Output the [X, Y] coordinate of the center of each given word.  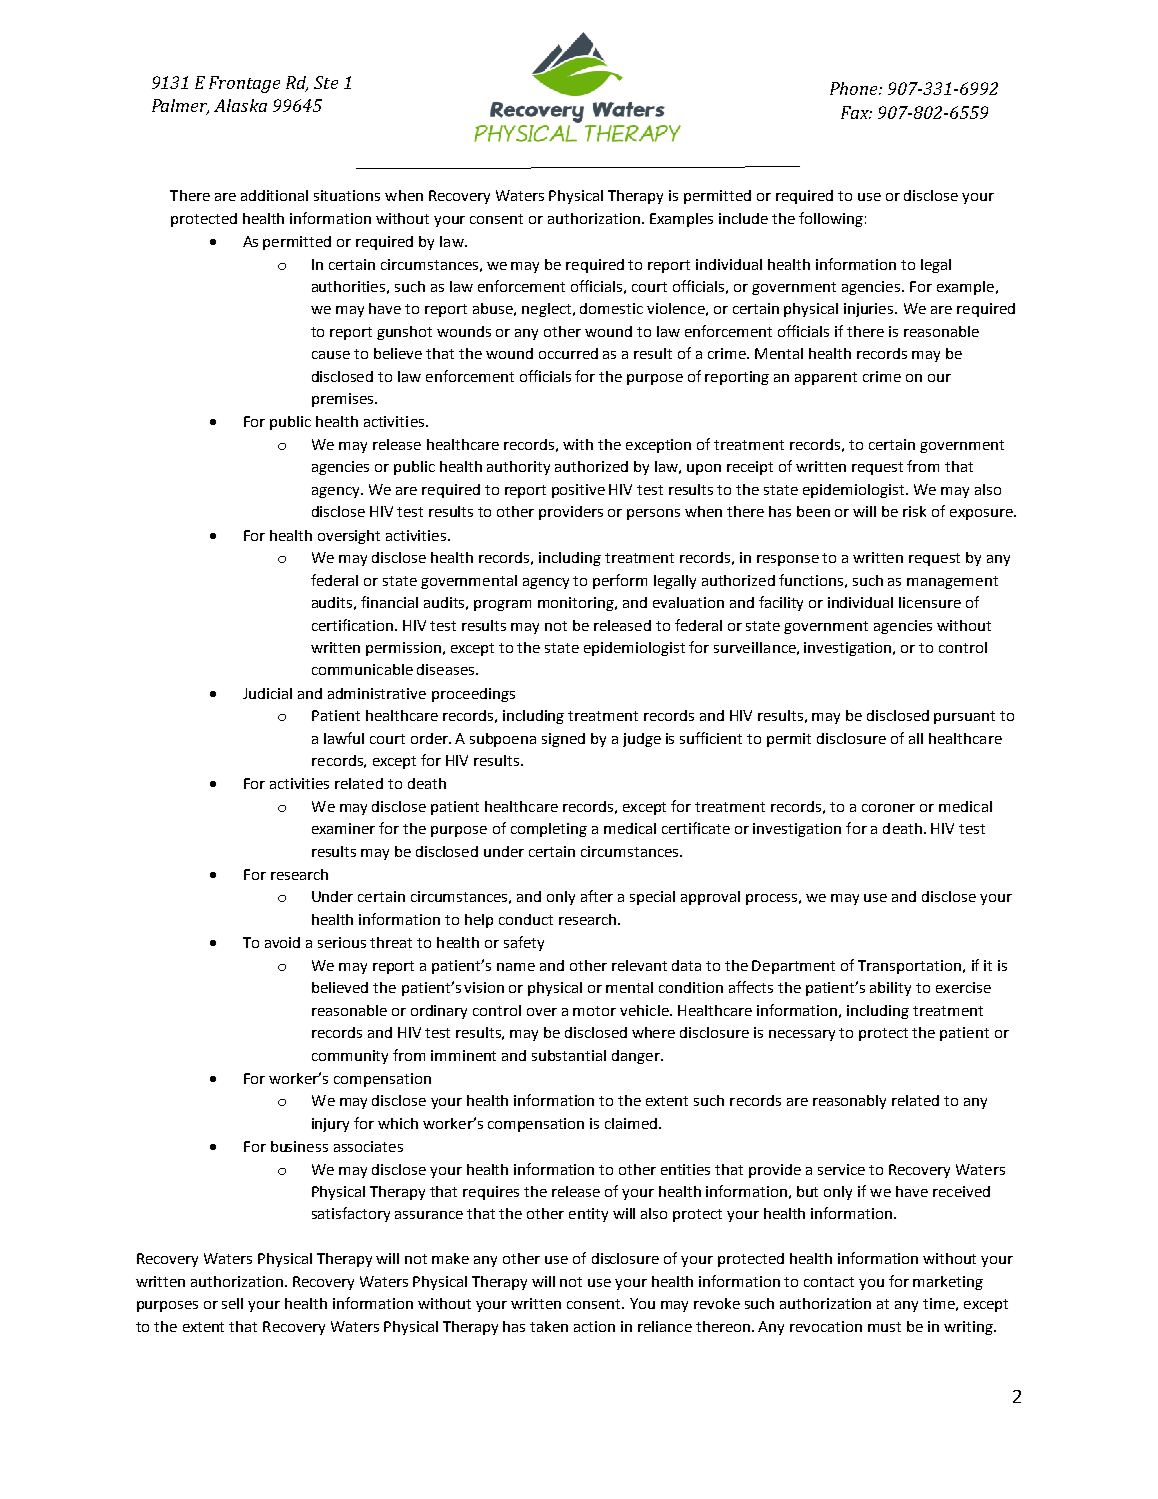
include [743, 218]
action [594, 1326]
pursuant [964, 717]
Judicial [267, 693]
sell [232, 1303]
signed [563, 740]
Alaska [240, 105]
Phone [855, 88]
